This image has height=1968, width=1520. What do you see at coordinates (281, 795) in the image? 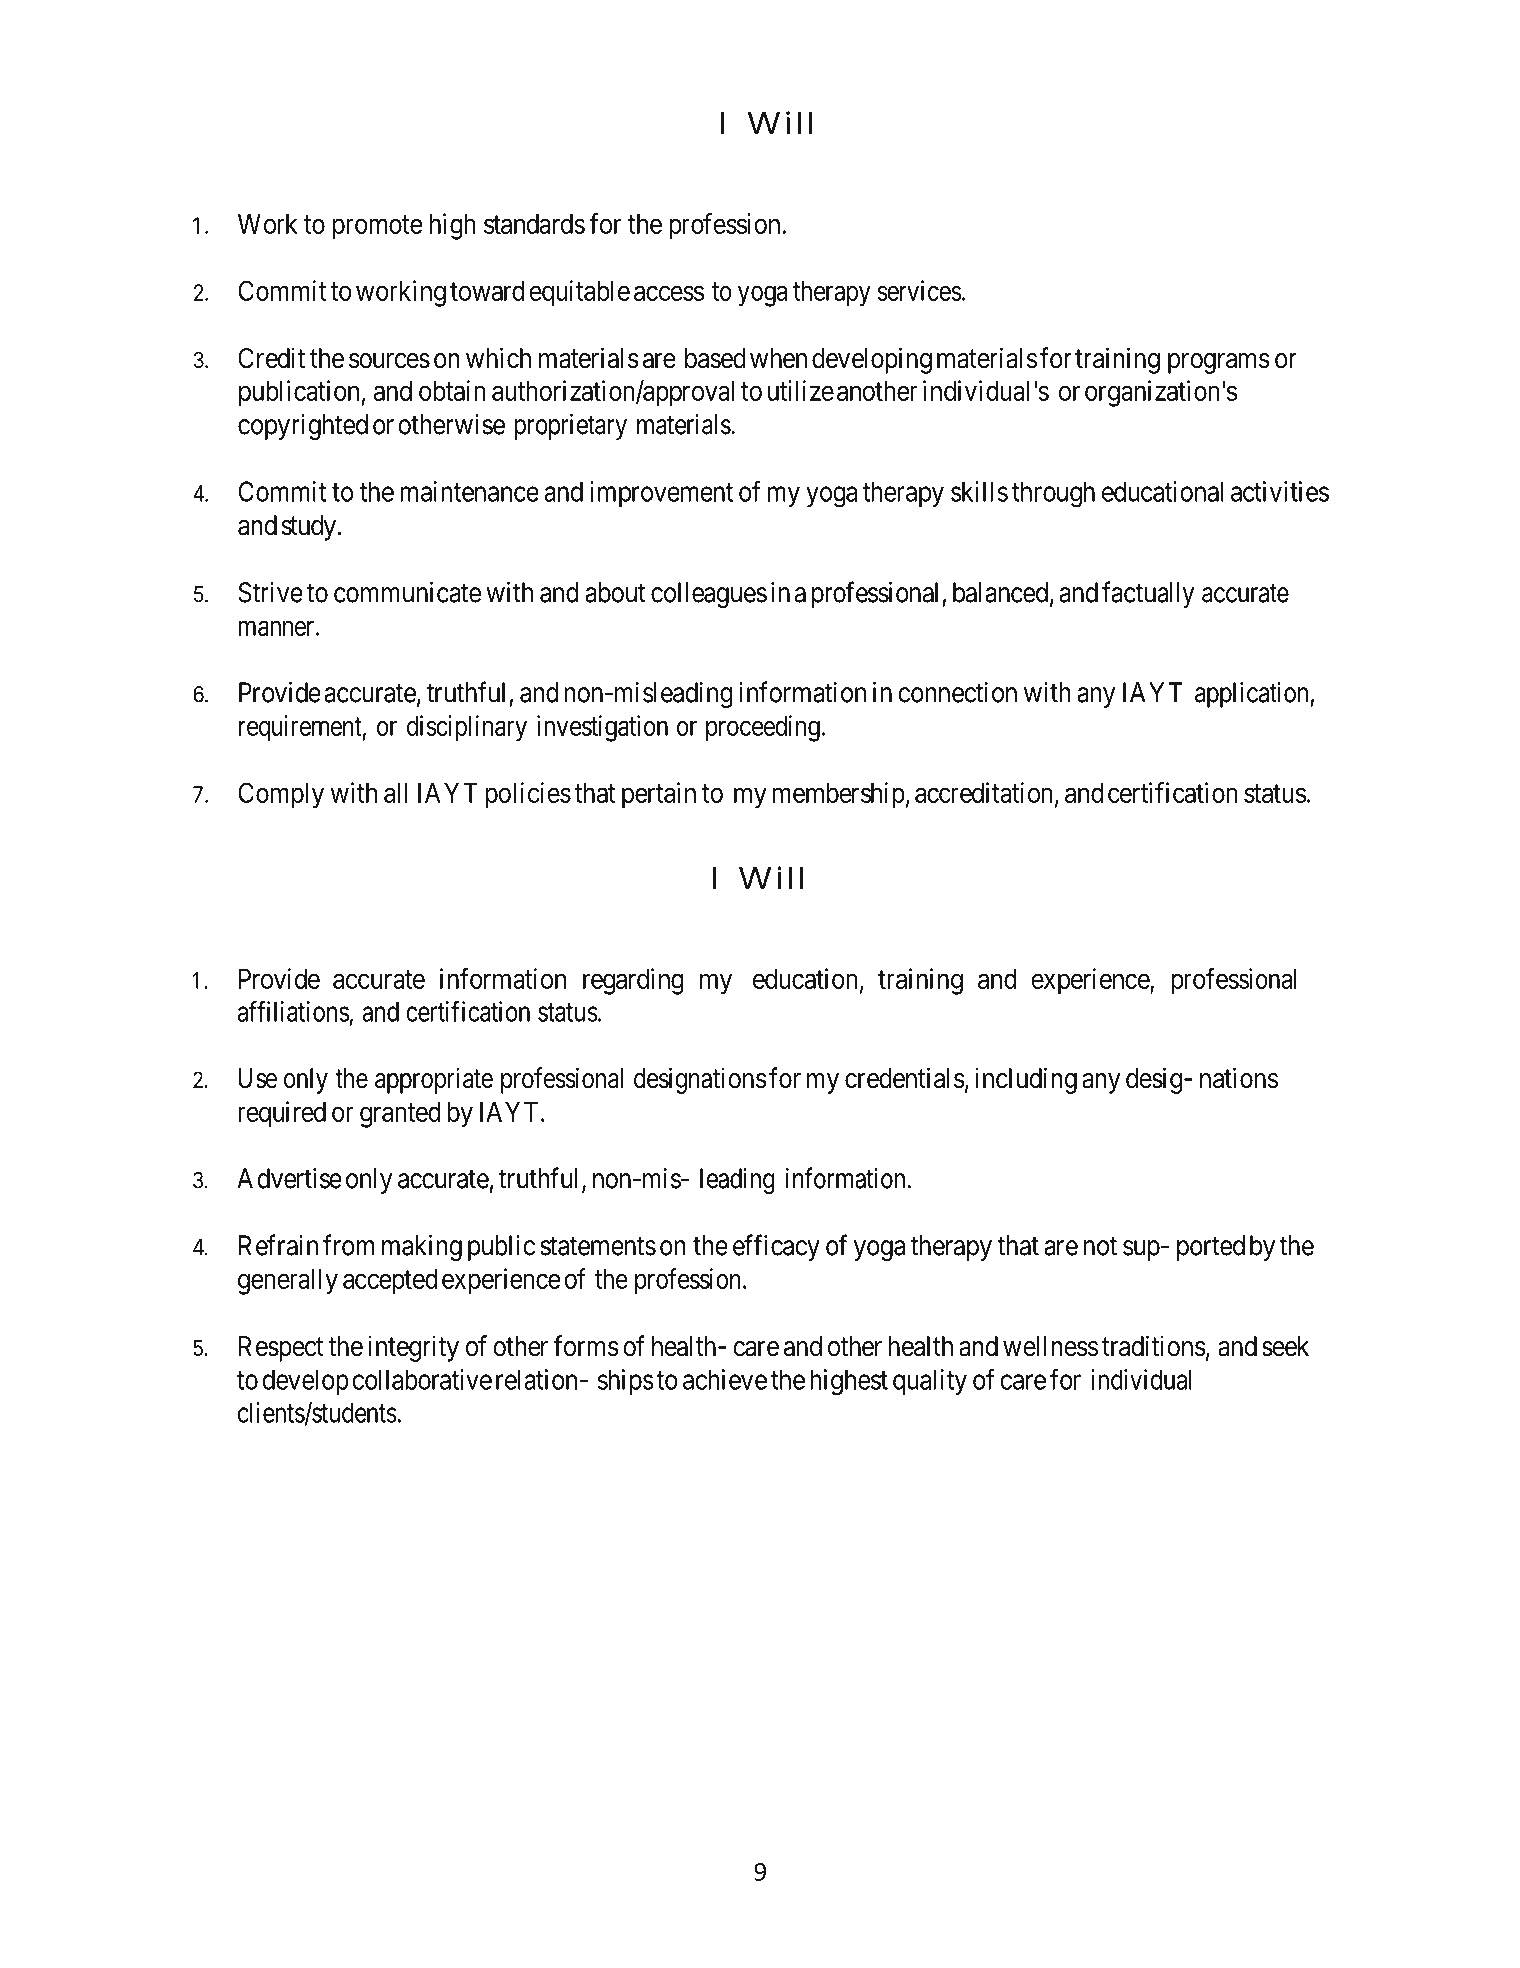
I see `Comply` at bounding box center [281, 795].
